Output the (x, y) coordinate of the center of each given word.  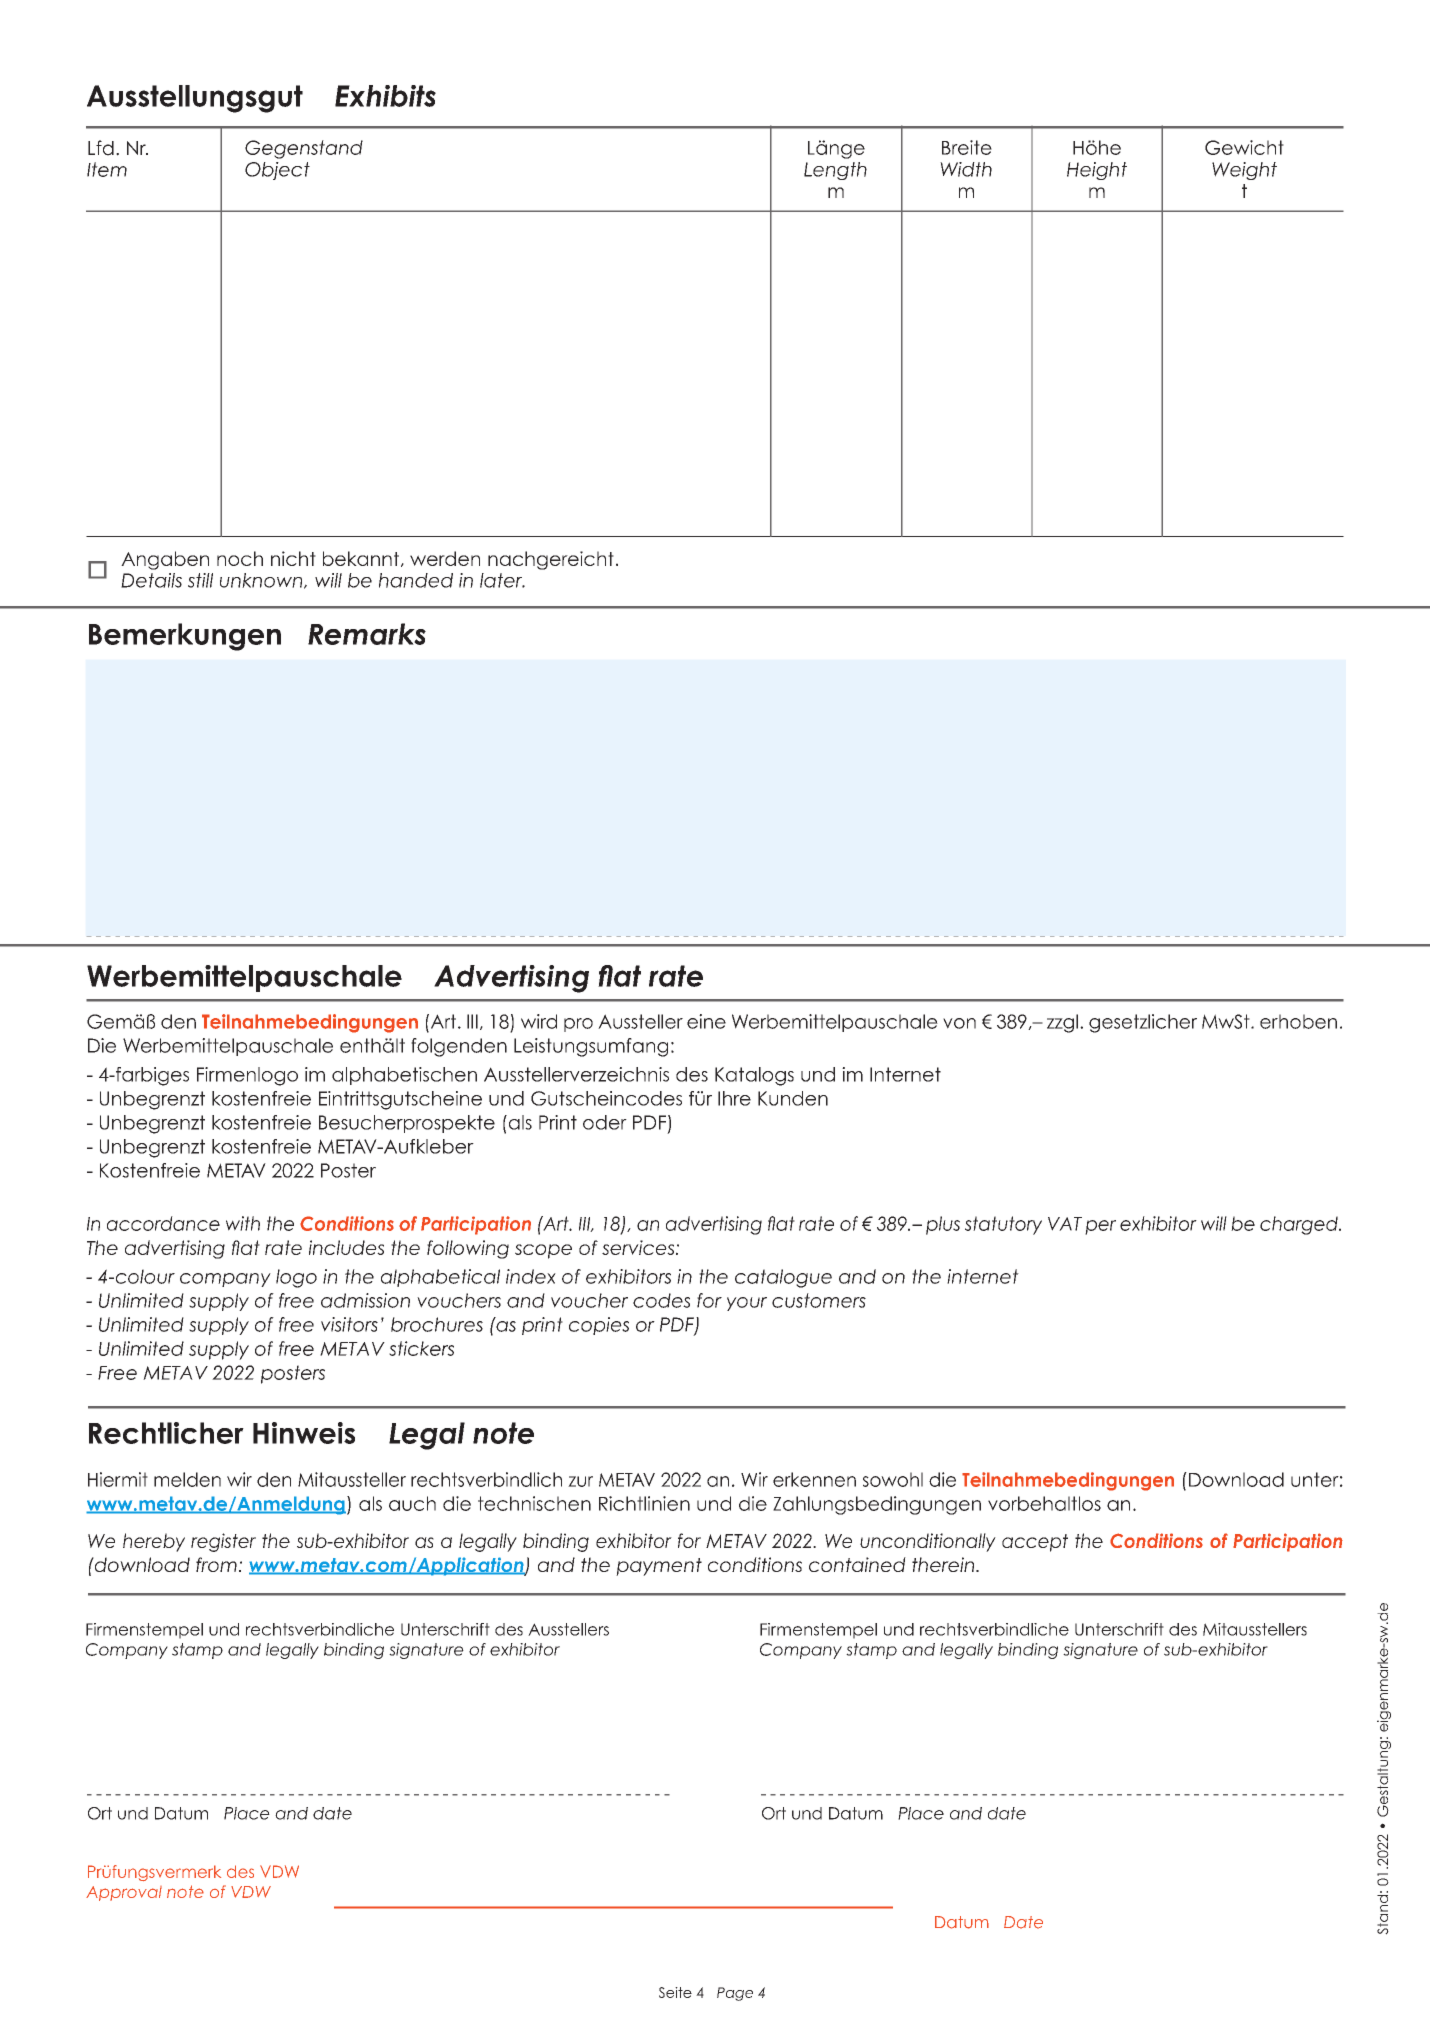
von (959, 1023)
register (223, 1542)
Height (1097, 171)
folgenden (459, 1047)
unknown (262, 581)
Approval (124, 1893)
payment (659, 1567)
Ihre (734, 1098)
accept (1035, 1543)
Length (835, 171)
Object (277, 171)
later (502, 580)
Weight (1244, 171)
